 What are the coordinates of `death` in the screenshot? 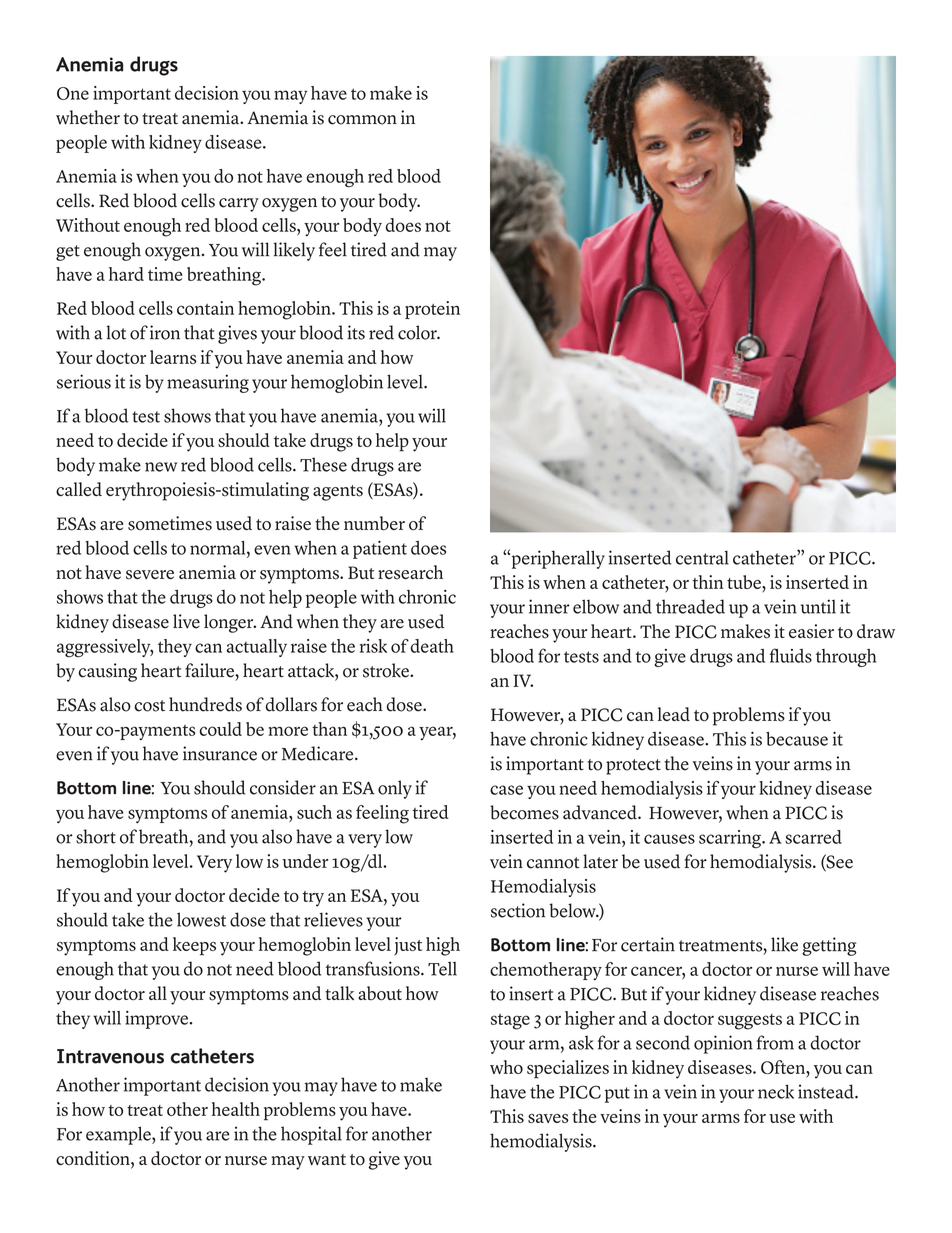 It's located at (432, 646).
